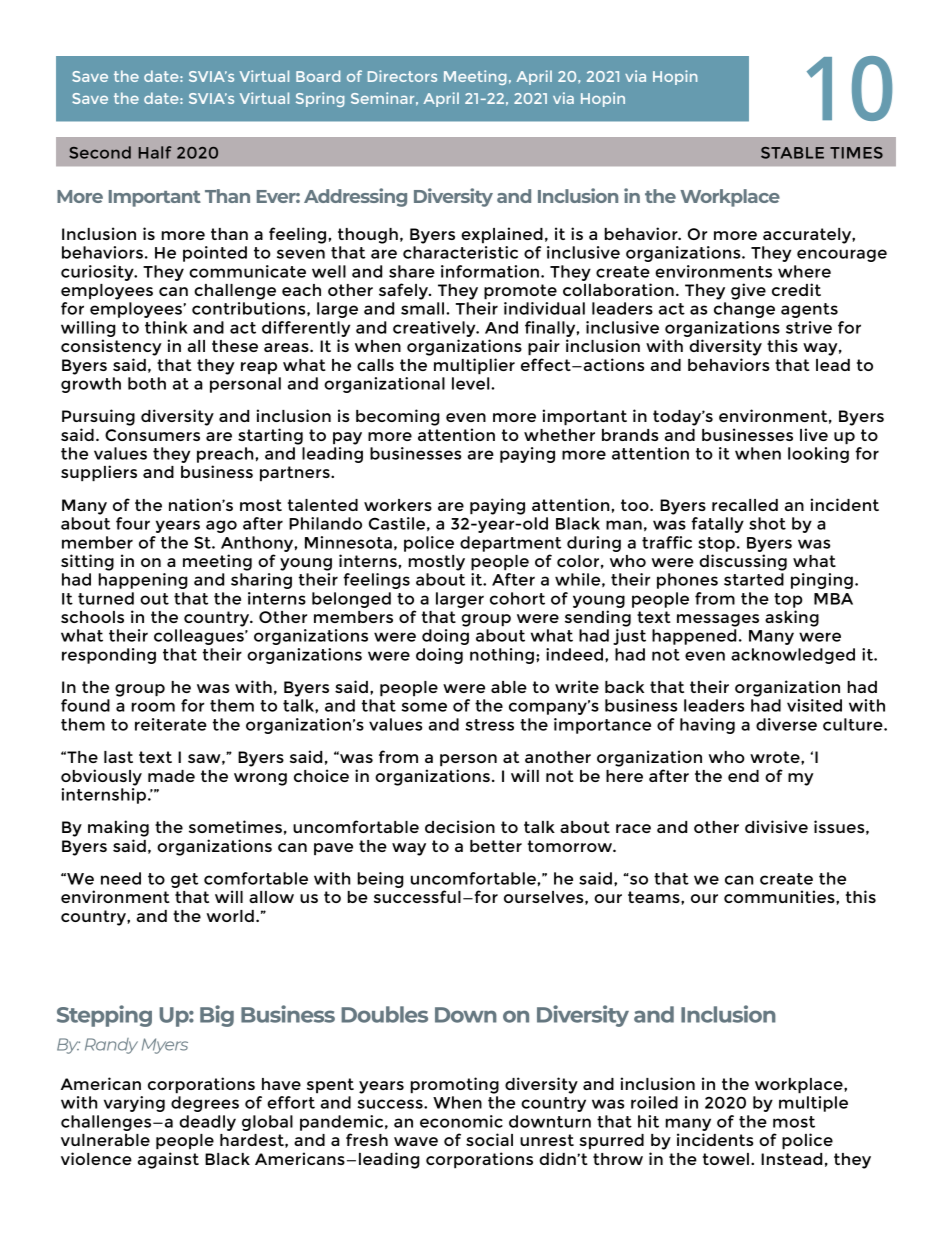  I want to click on happening, so click(143, 581).
